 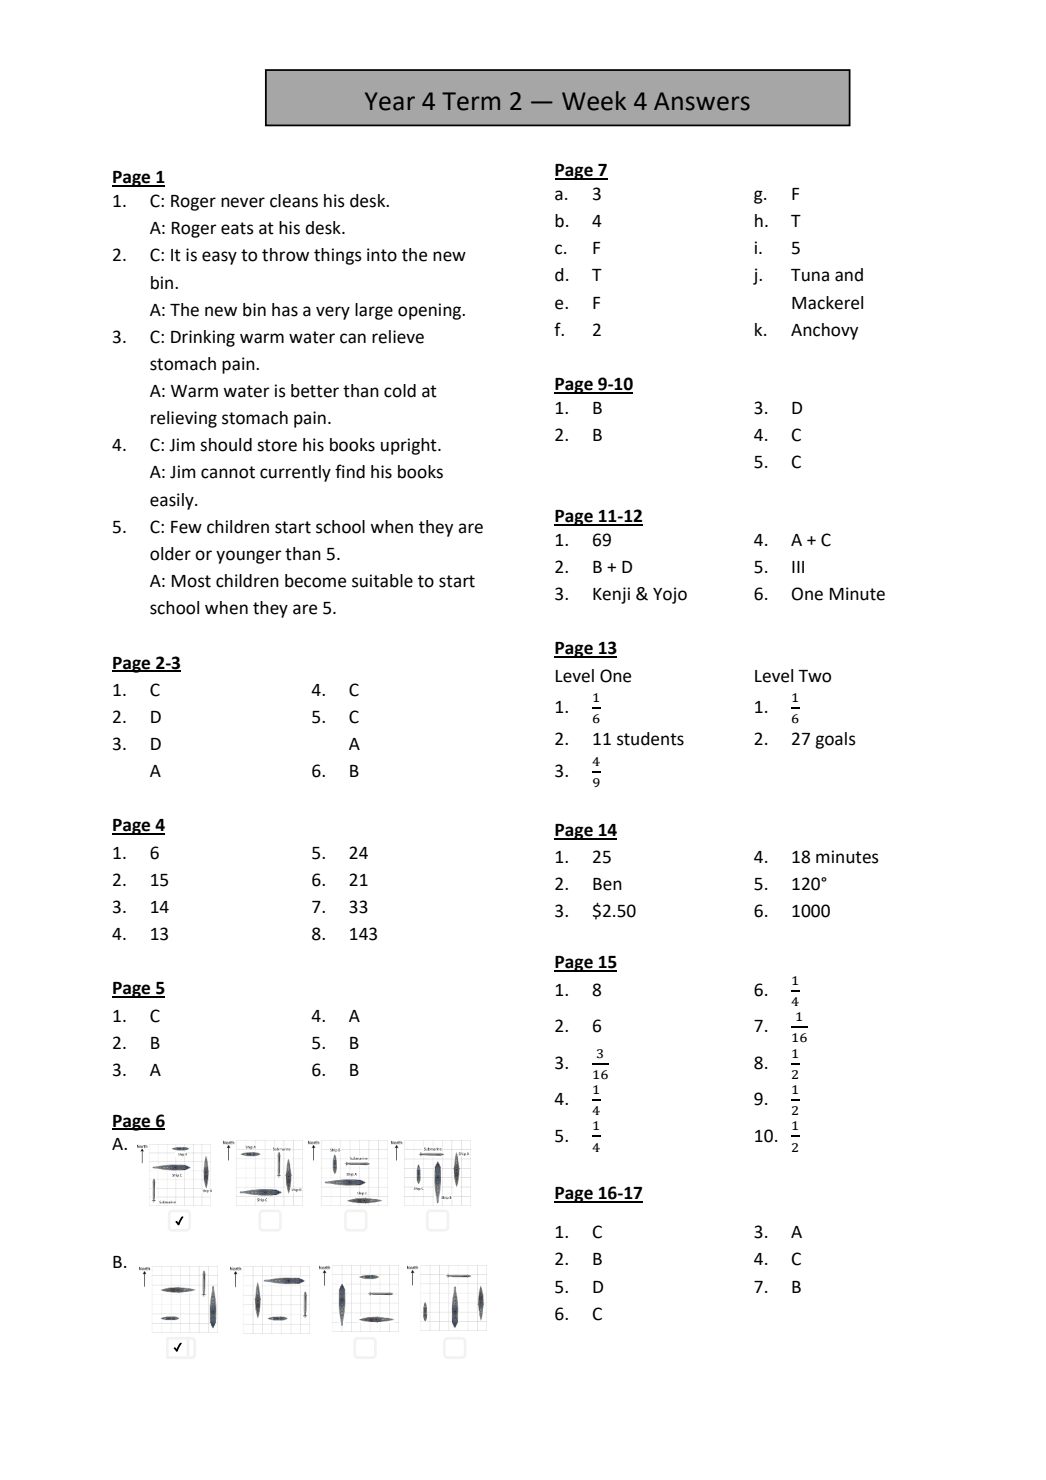 What do you see at coordinates (702, 101) in the document?
I see `Answers` at bounding box center [702, 101].
